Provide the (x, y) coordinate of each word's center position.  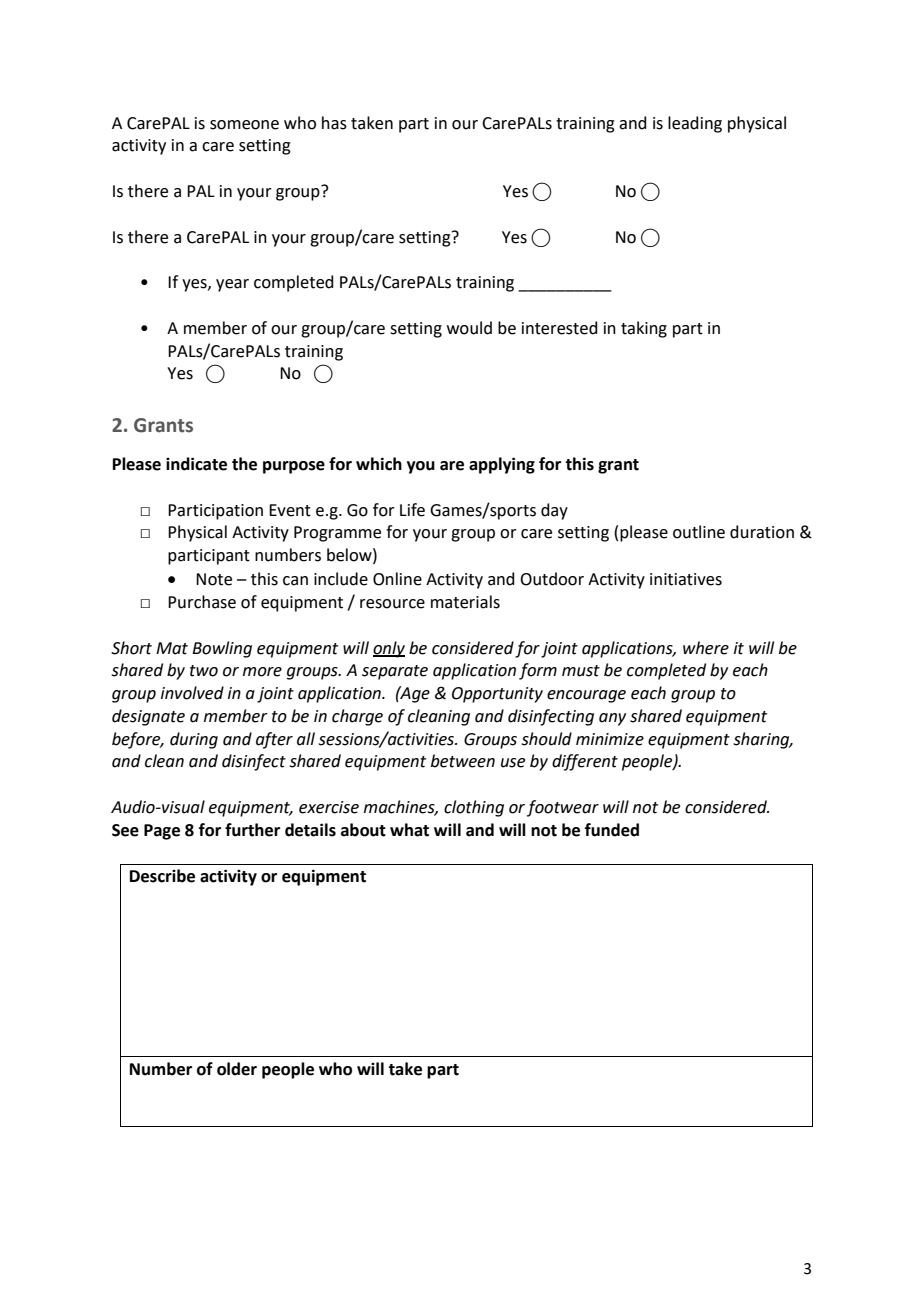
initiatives (686, 579)
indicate (196, 464)
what (409, 830)
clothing (474, 808)
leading (695, 124)
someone (244, 125)
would (469, 328)
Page (162, 832)
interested (560, 328)
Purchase (202, 602)
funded (612, 830)
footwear (563, 808)
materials (465, 602)
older (237, 1069)
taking (644, 329)
